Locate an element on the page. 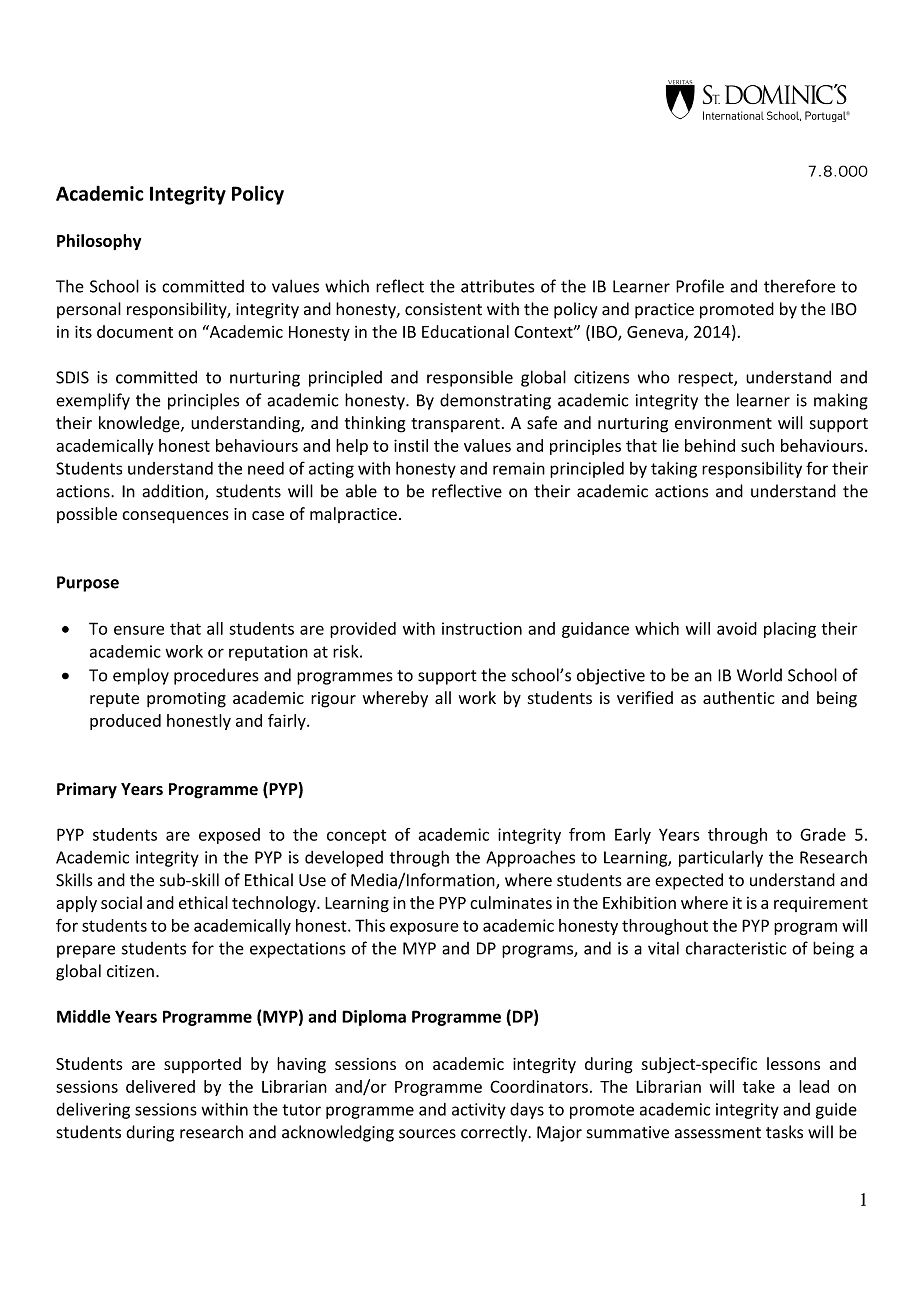 This image has width=924, height=1308. avoid is located at coordinates (737, 628).
